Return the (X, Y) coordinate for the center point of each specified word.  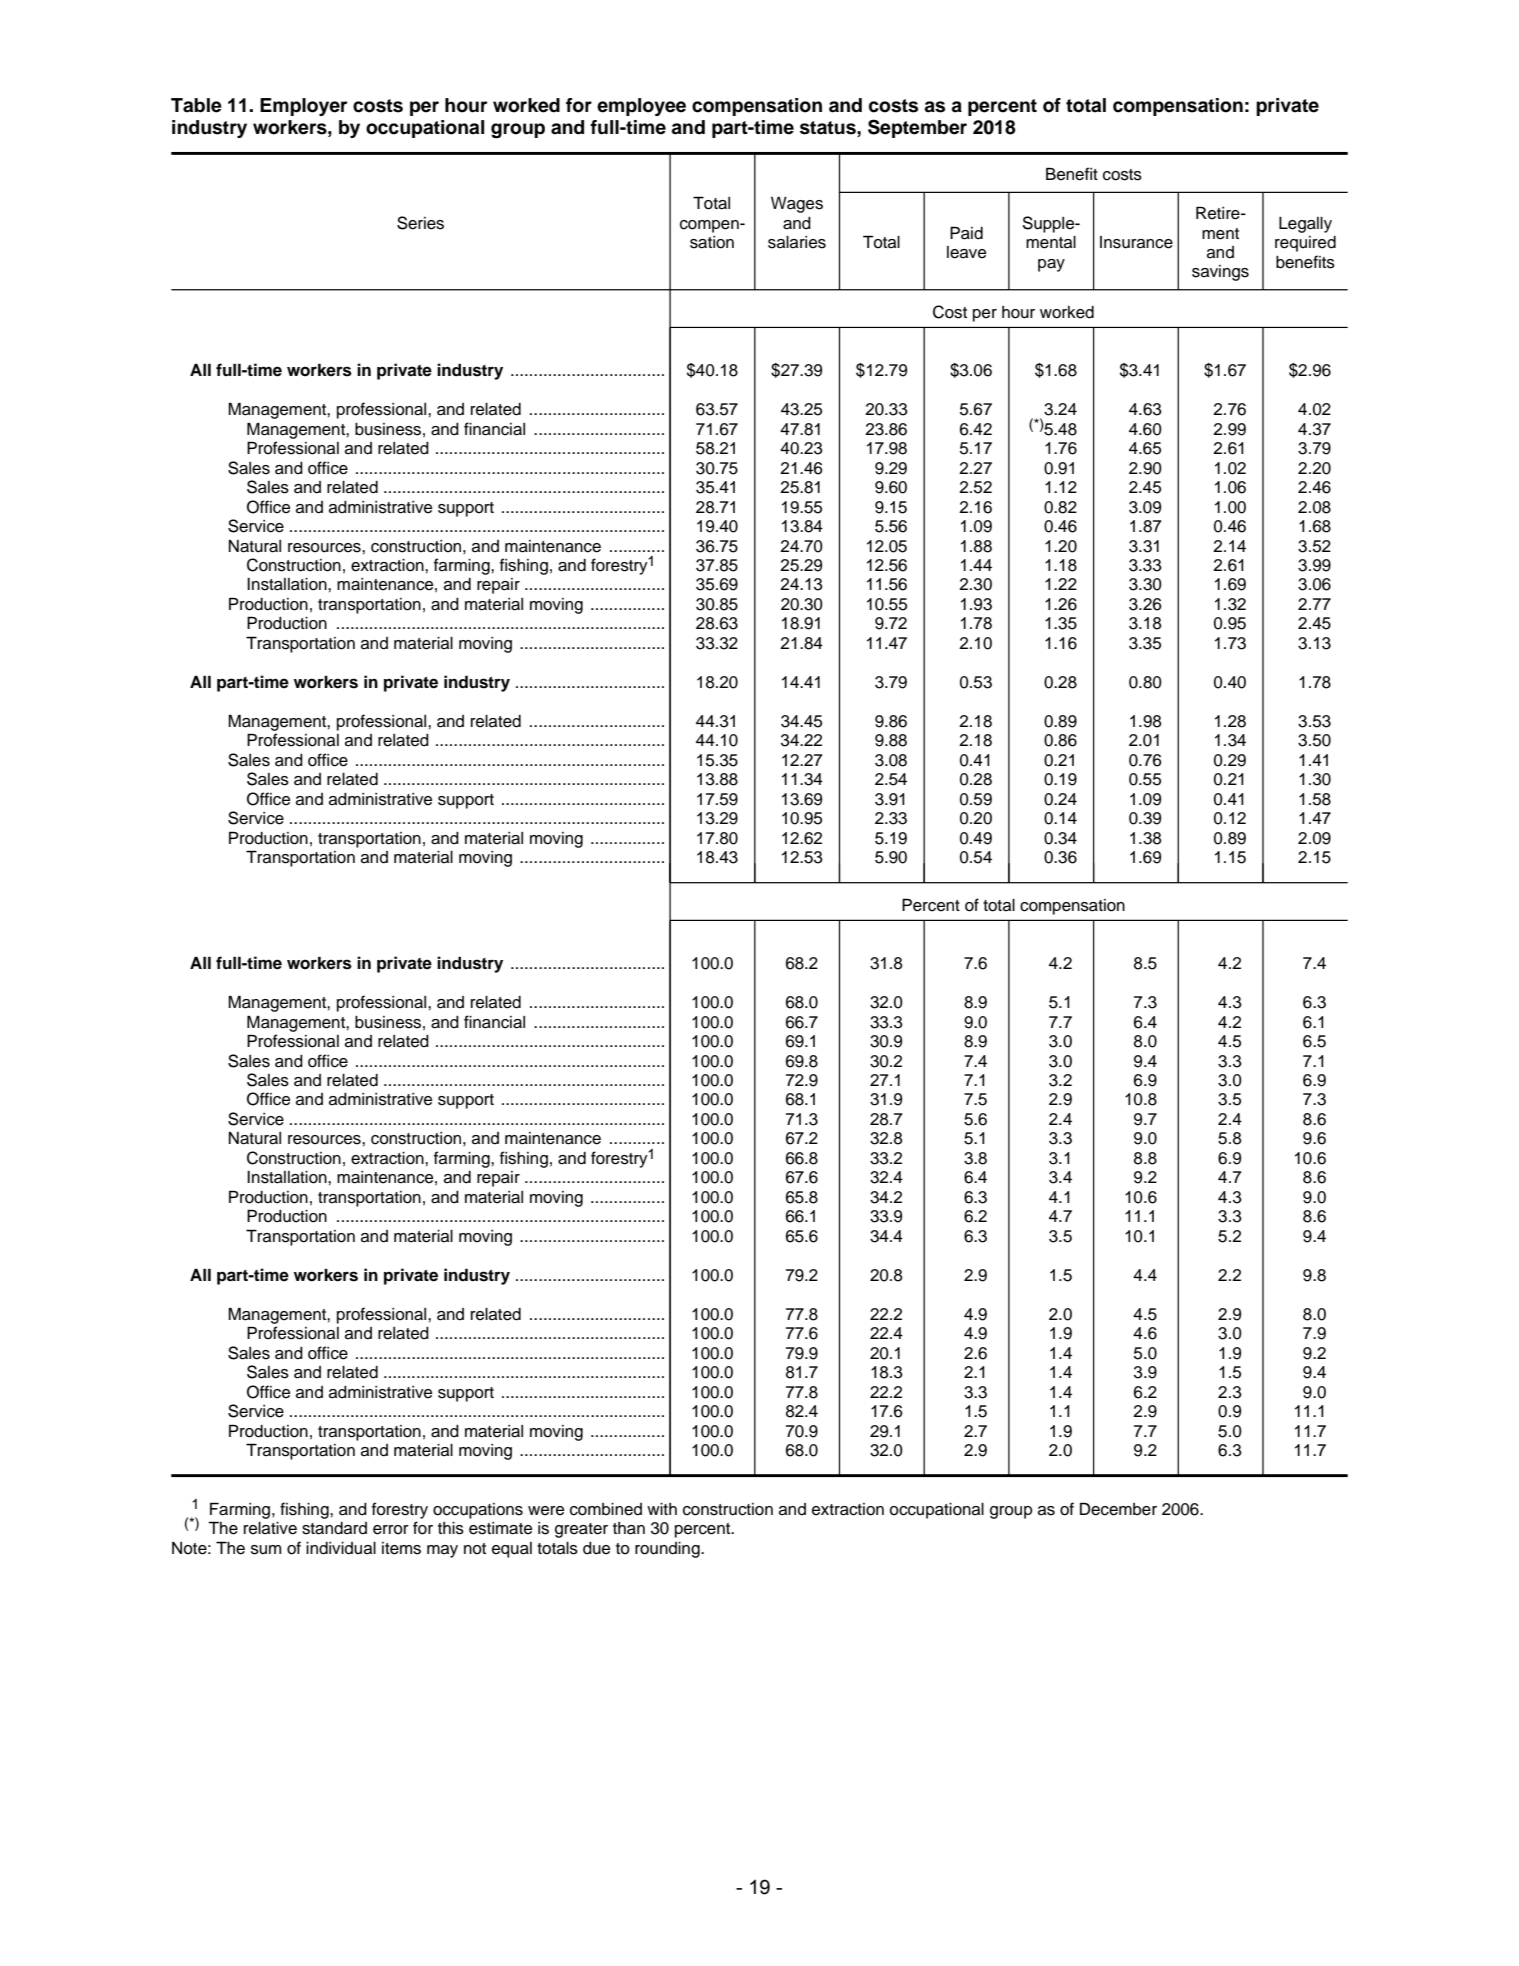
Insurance (1136, 242)
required (1305, 244)
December (1118, 1509)
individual (341, 1548)
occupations (478, 1511)
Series (420, 223)
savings (1220, 273)
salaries (797, 242)
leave (966, 252)
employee (641, 107)
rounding (668, 1550)
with (662, 1509)
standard (334, 1528)
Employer (303, 107)
